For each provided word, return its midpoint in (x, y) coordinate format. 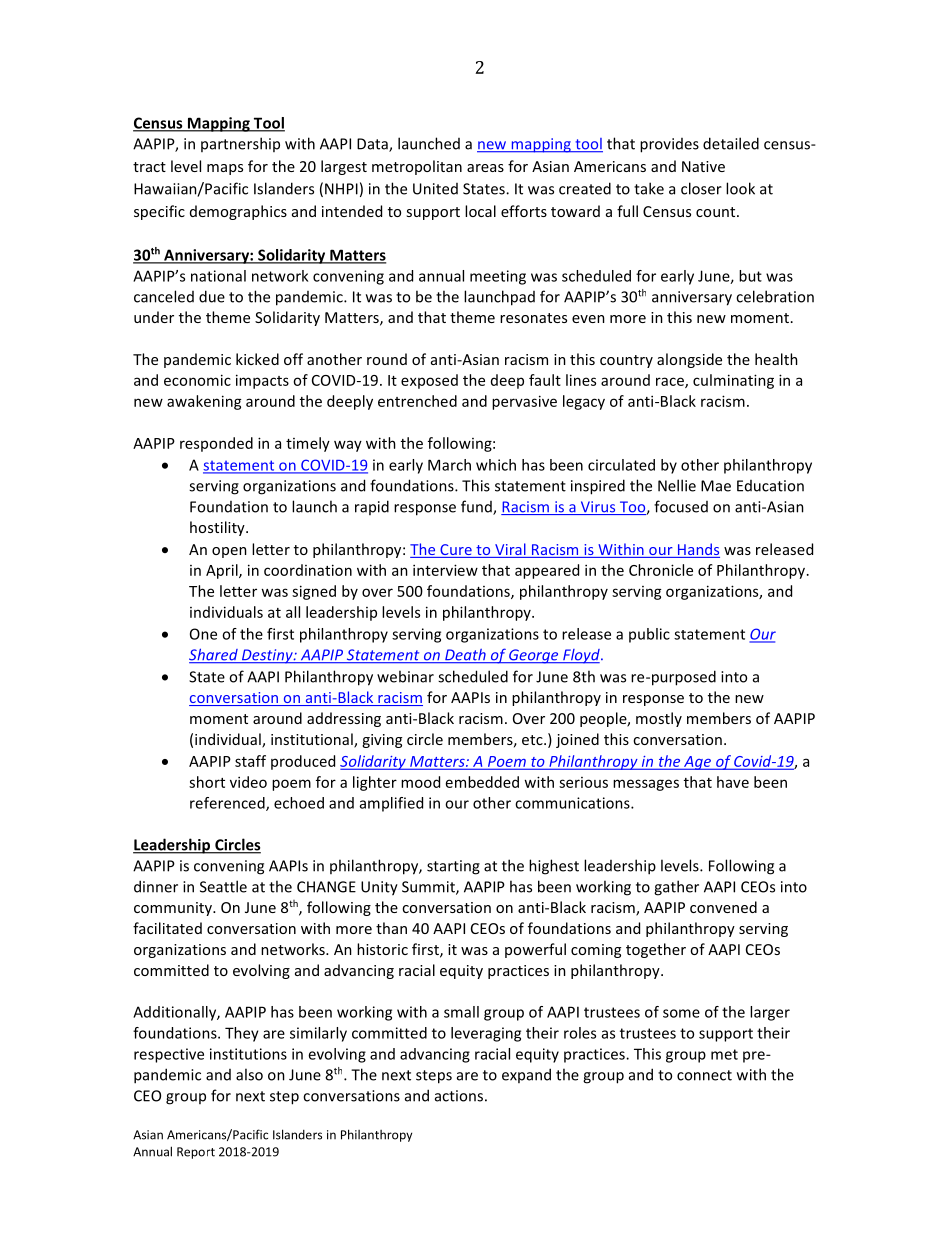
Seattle (223, 886)
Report (196, 1153)
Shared (214, 655)
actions (459, 1096)
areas (485, 168)
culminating (733, 381)
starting (453, 867)
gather (676, 888)
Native (703, 166)
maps (225, 169)
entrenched (417, 401)
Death (465, 656)
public (649, 635)
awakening (204, 402)
